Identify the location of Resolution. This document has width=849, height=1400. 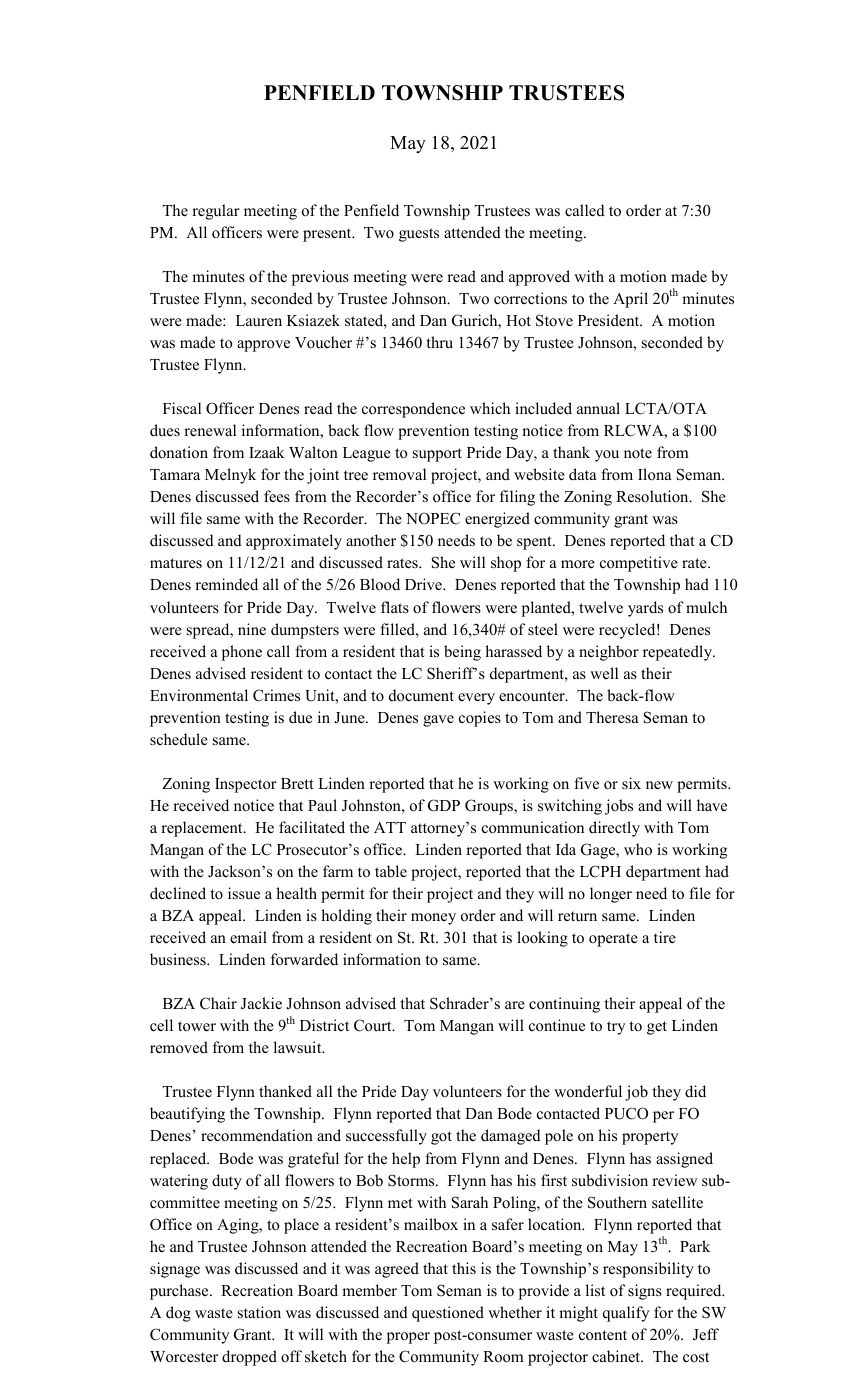
(653, 496).
